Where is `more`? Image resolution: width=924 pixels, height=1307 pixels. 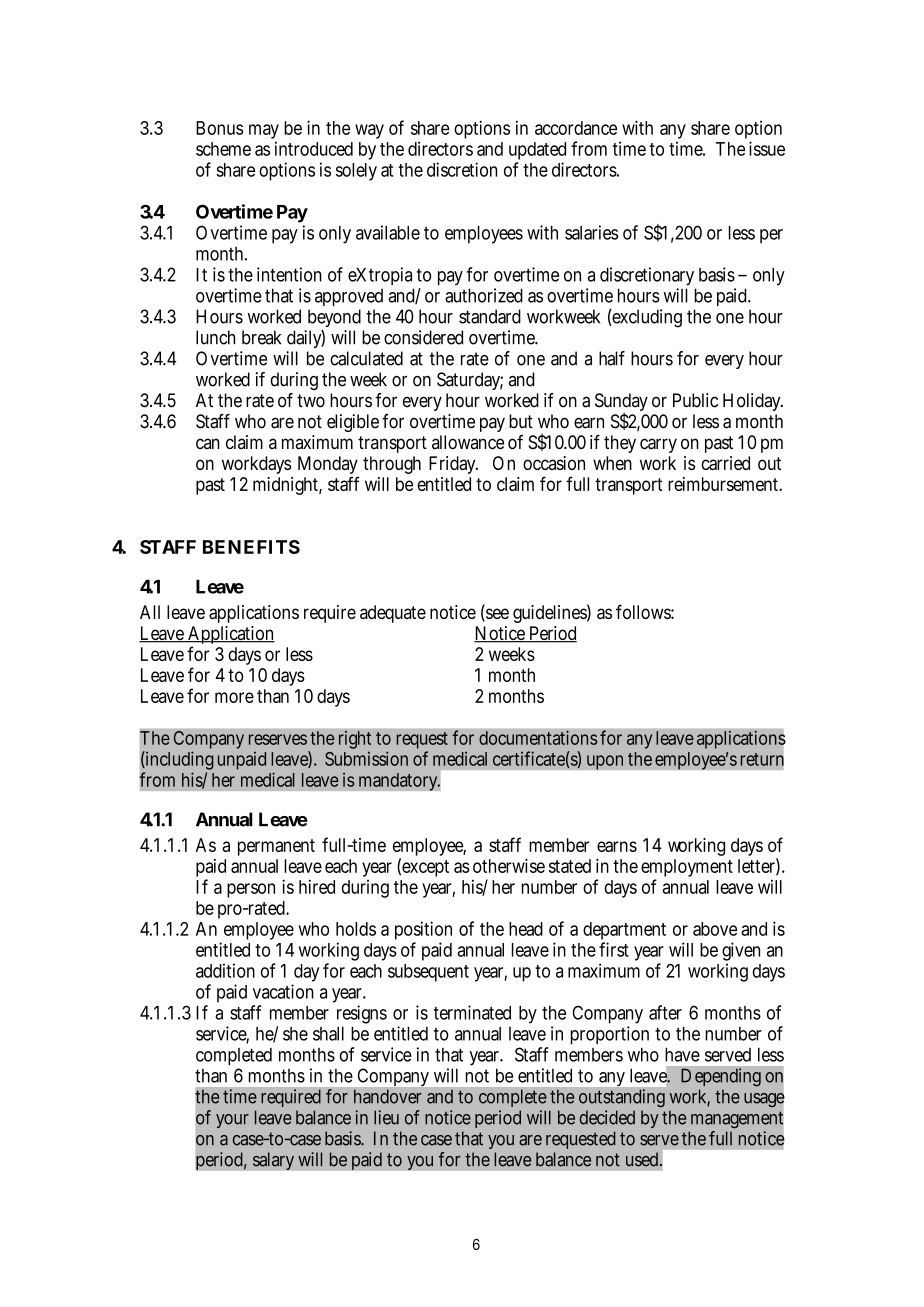 more is located at coordinates (234, 697).
